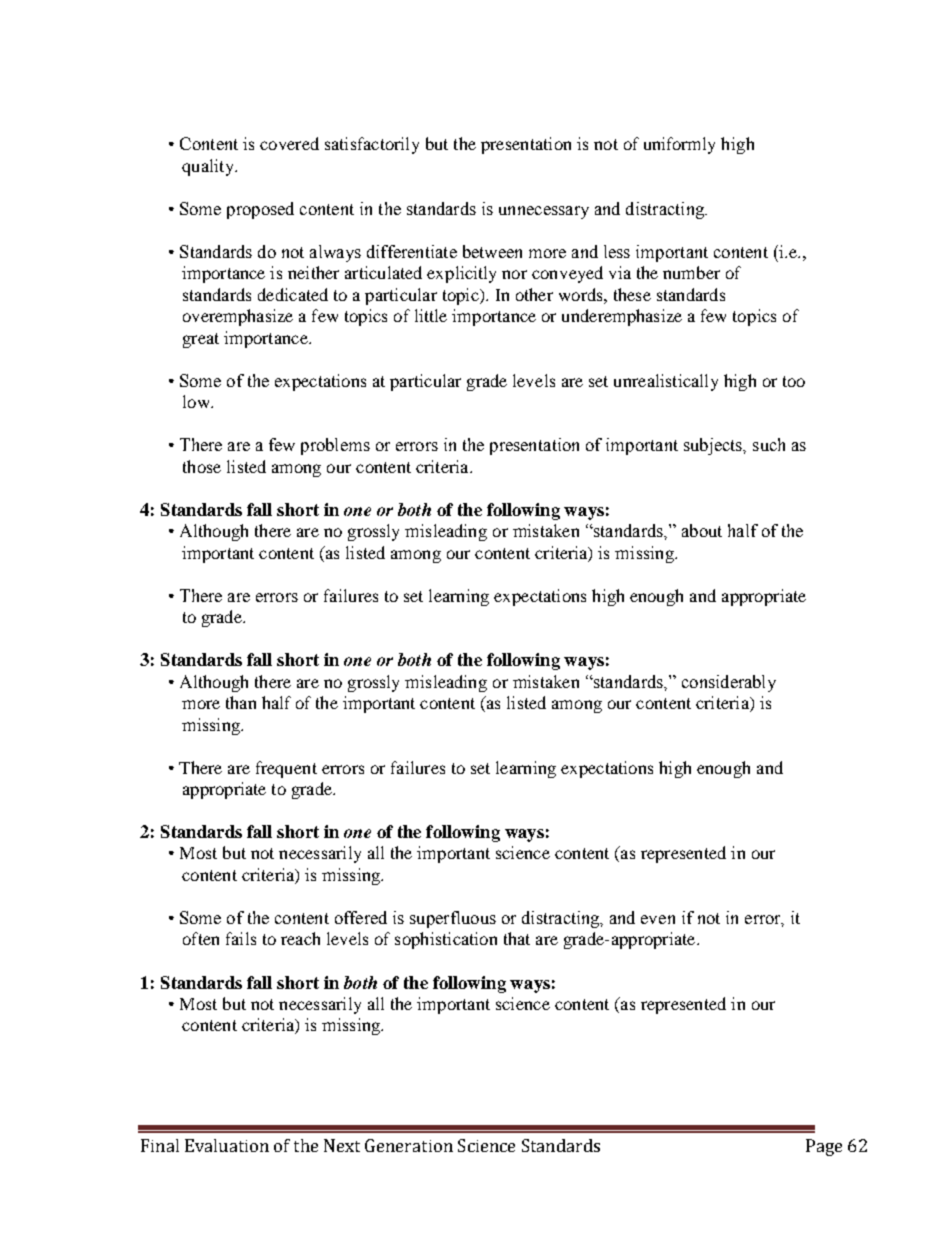  I want to click on Generation, so click(409, 1145).
